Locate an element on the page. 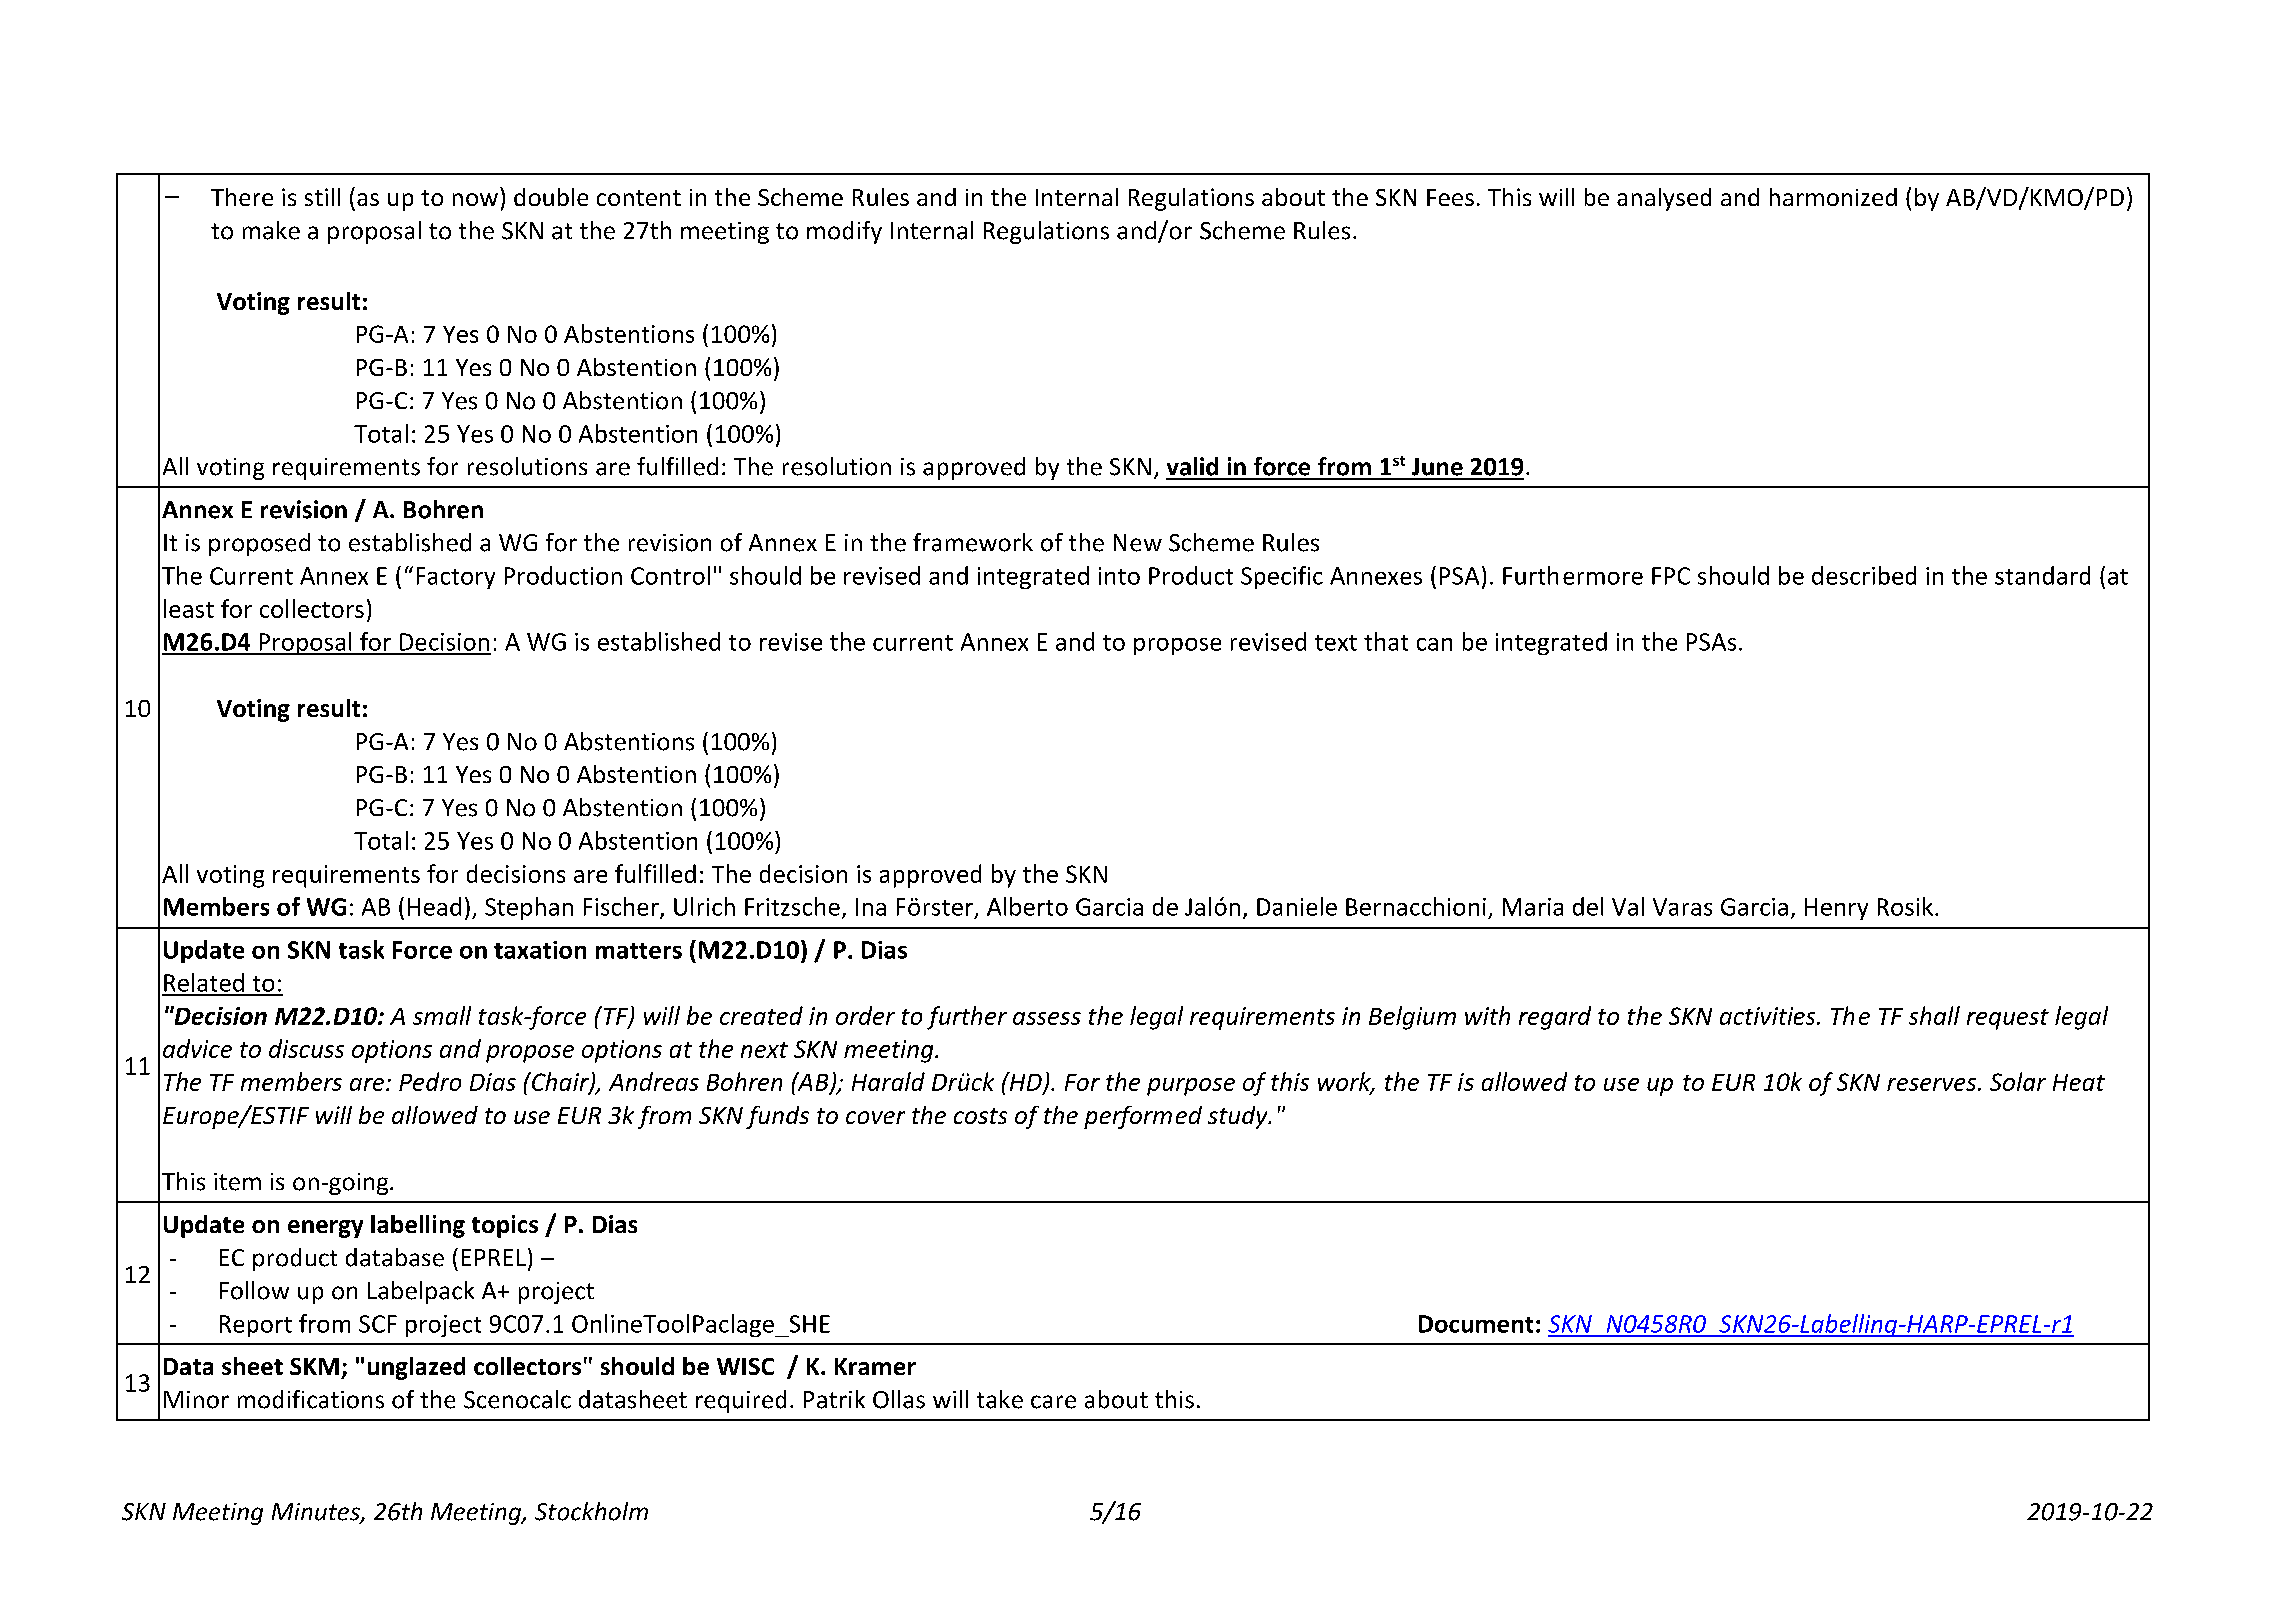  item is located at coordinates (237, 1182).
